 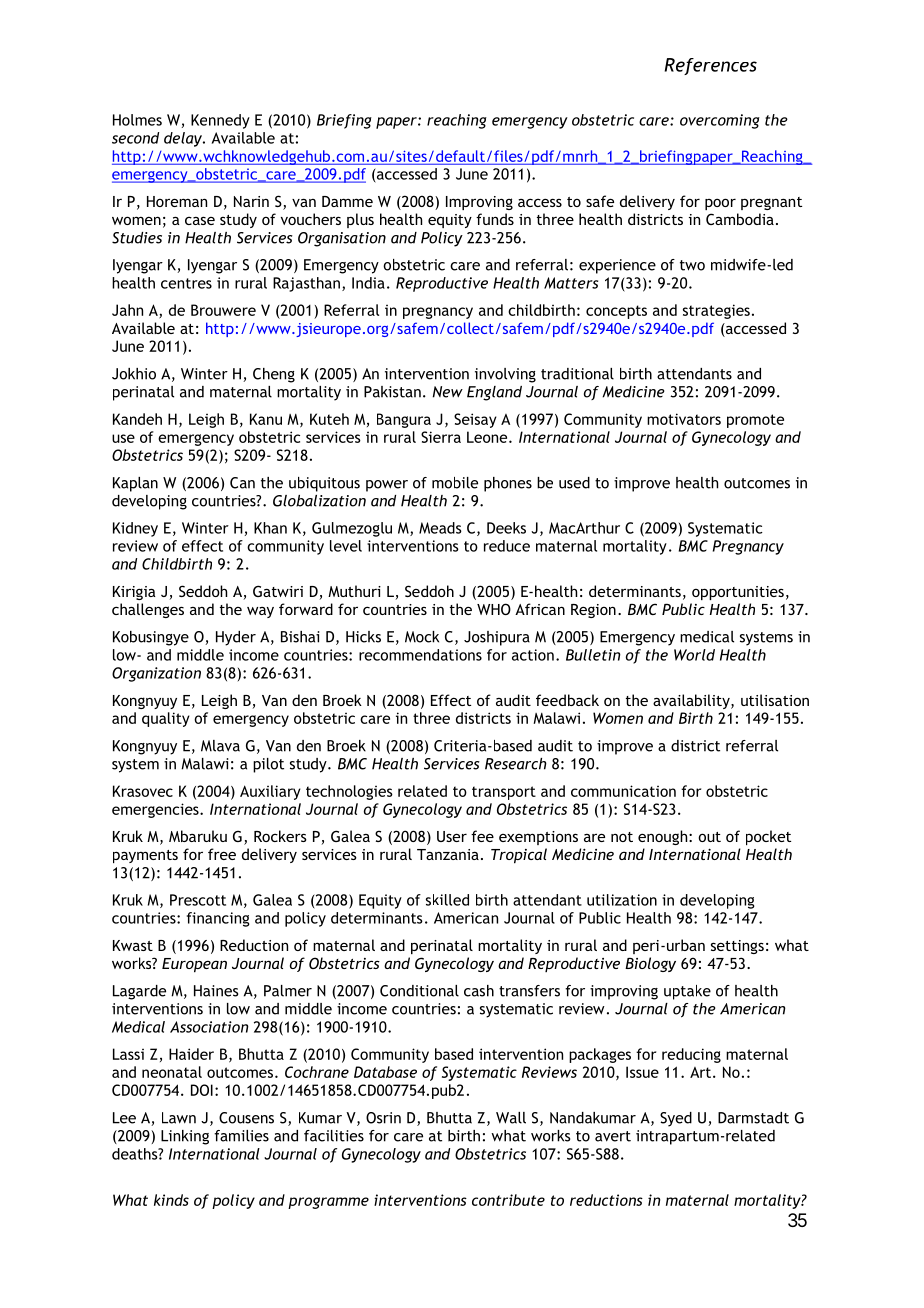 I want to click on Kaplan, so click(x=135, y=484).
